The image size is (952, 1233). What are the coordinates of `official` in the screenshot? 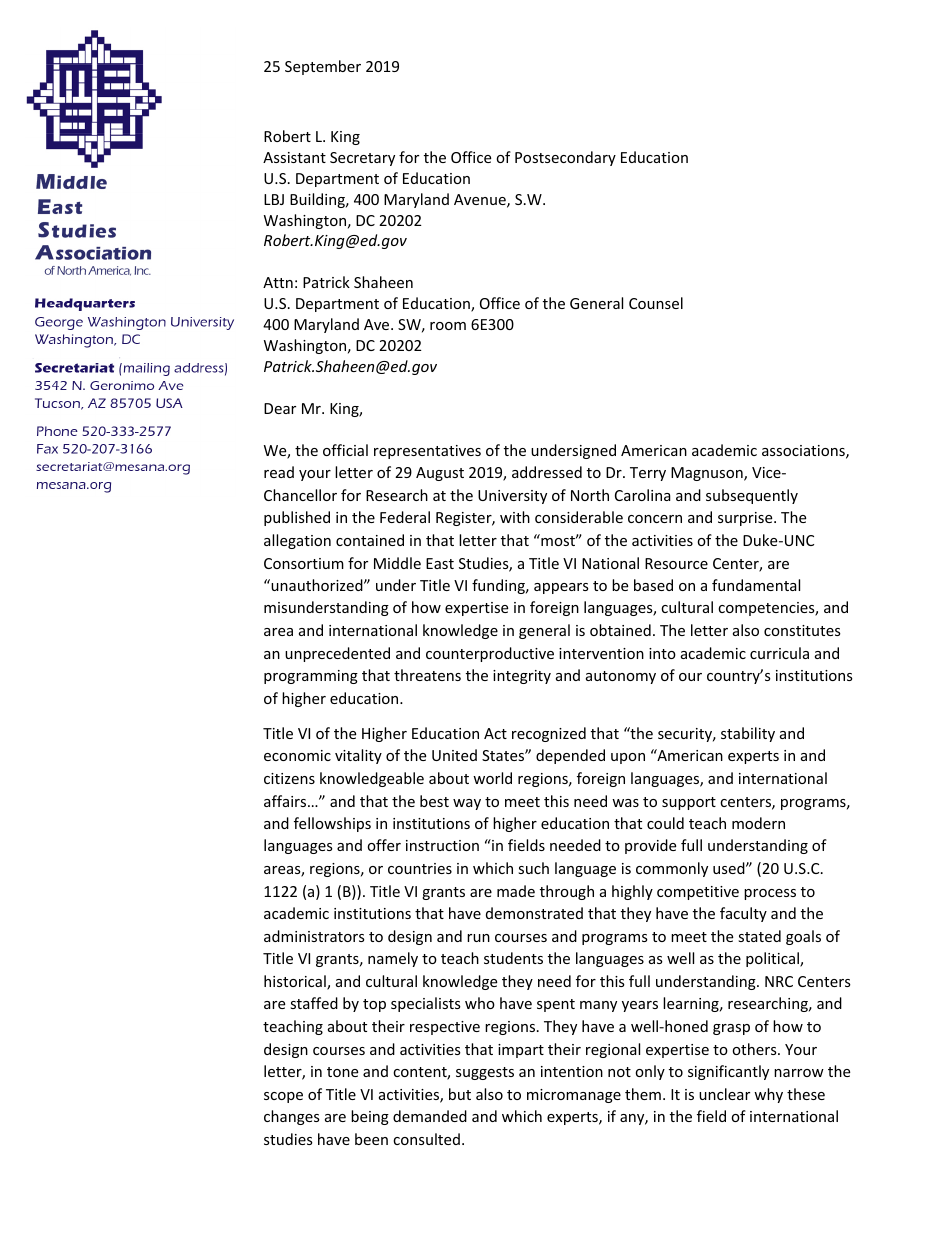 It's located at (345, 450).
